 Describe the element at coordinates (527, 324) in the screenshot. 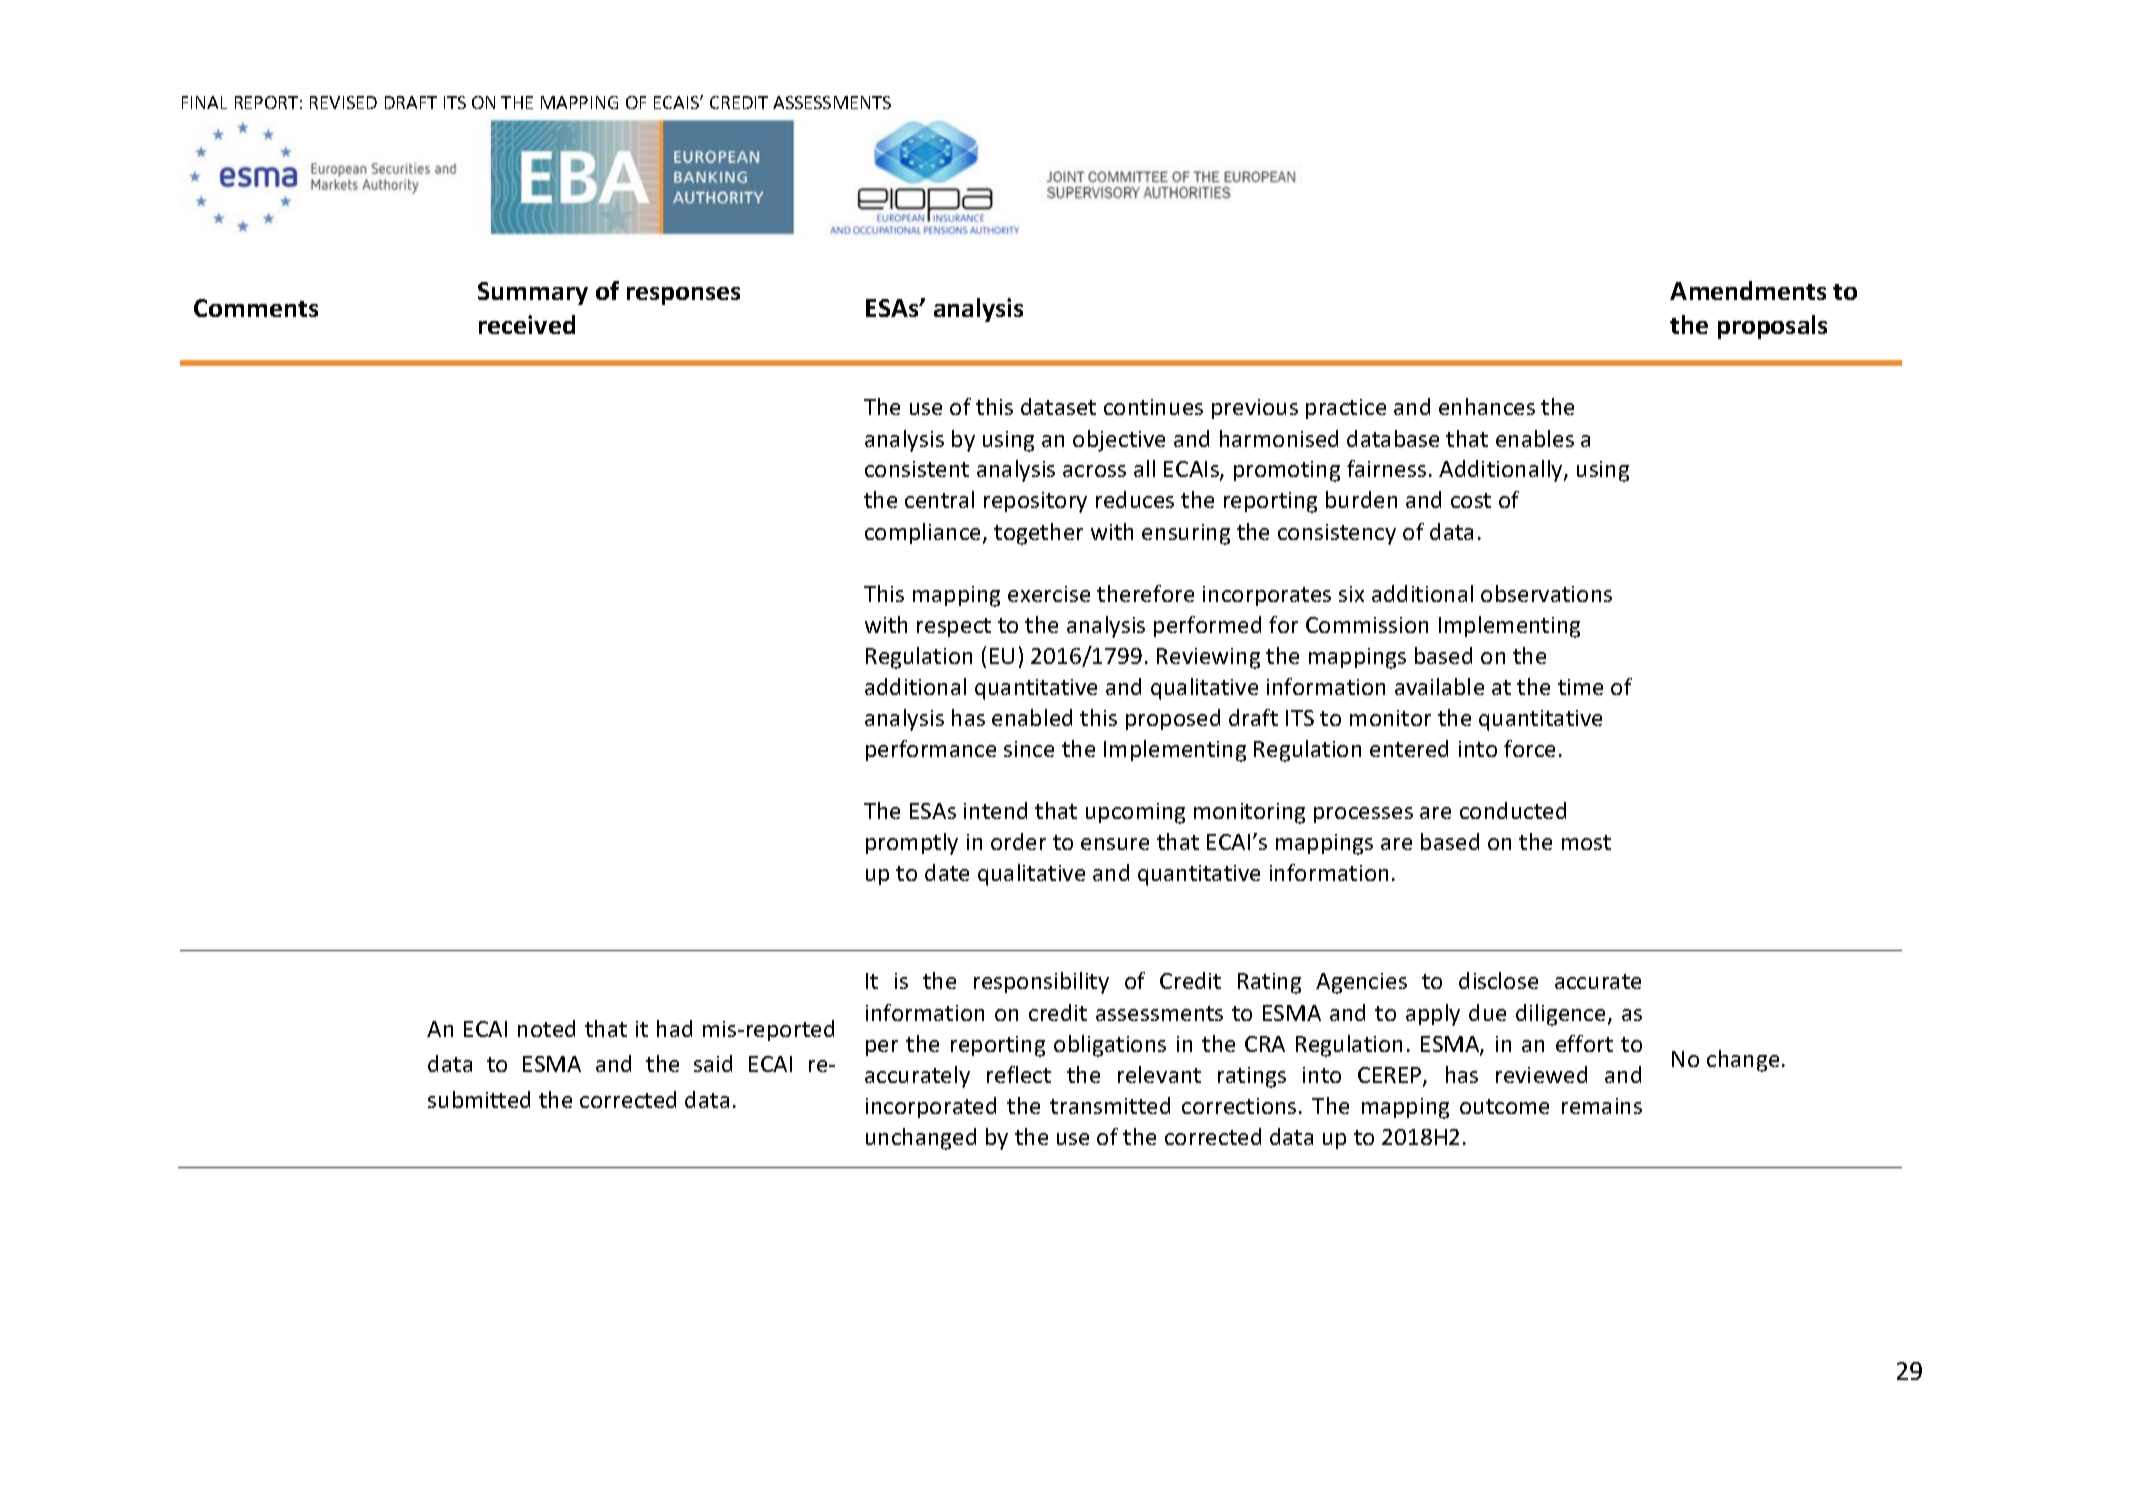

I see `received` at that location.
